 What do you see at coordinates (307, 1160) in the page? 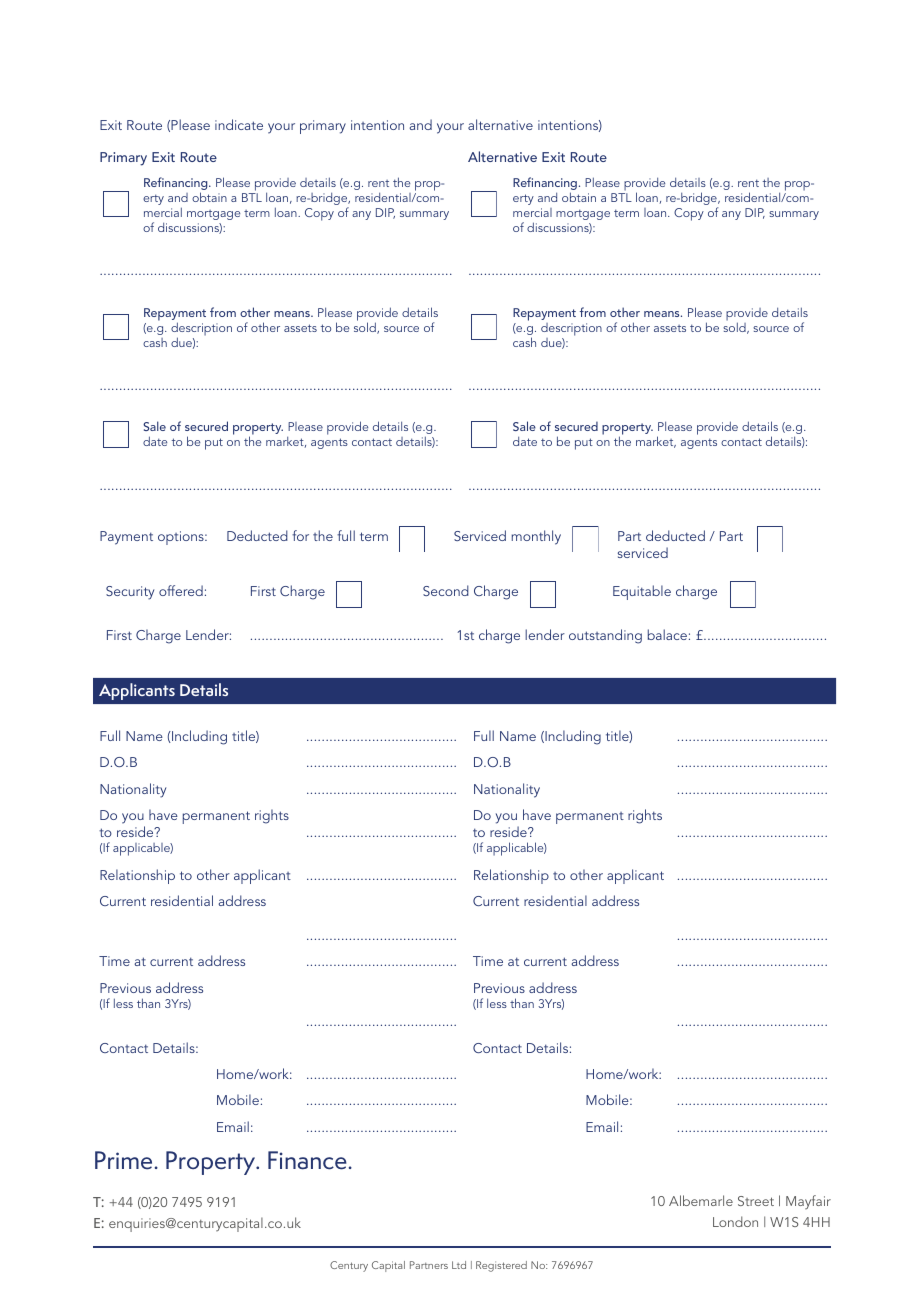
I see `Finance` at bounding box center [307, 1160].
